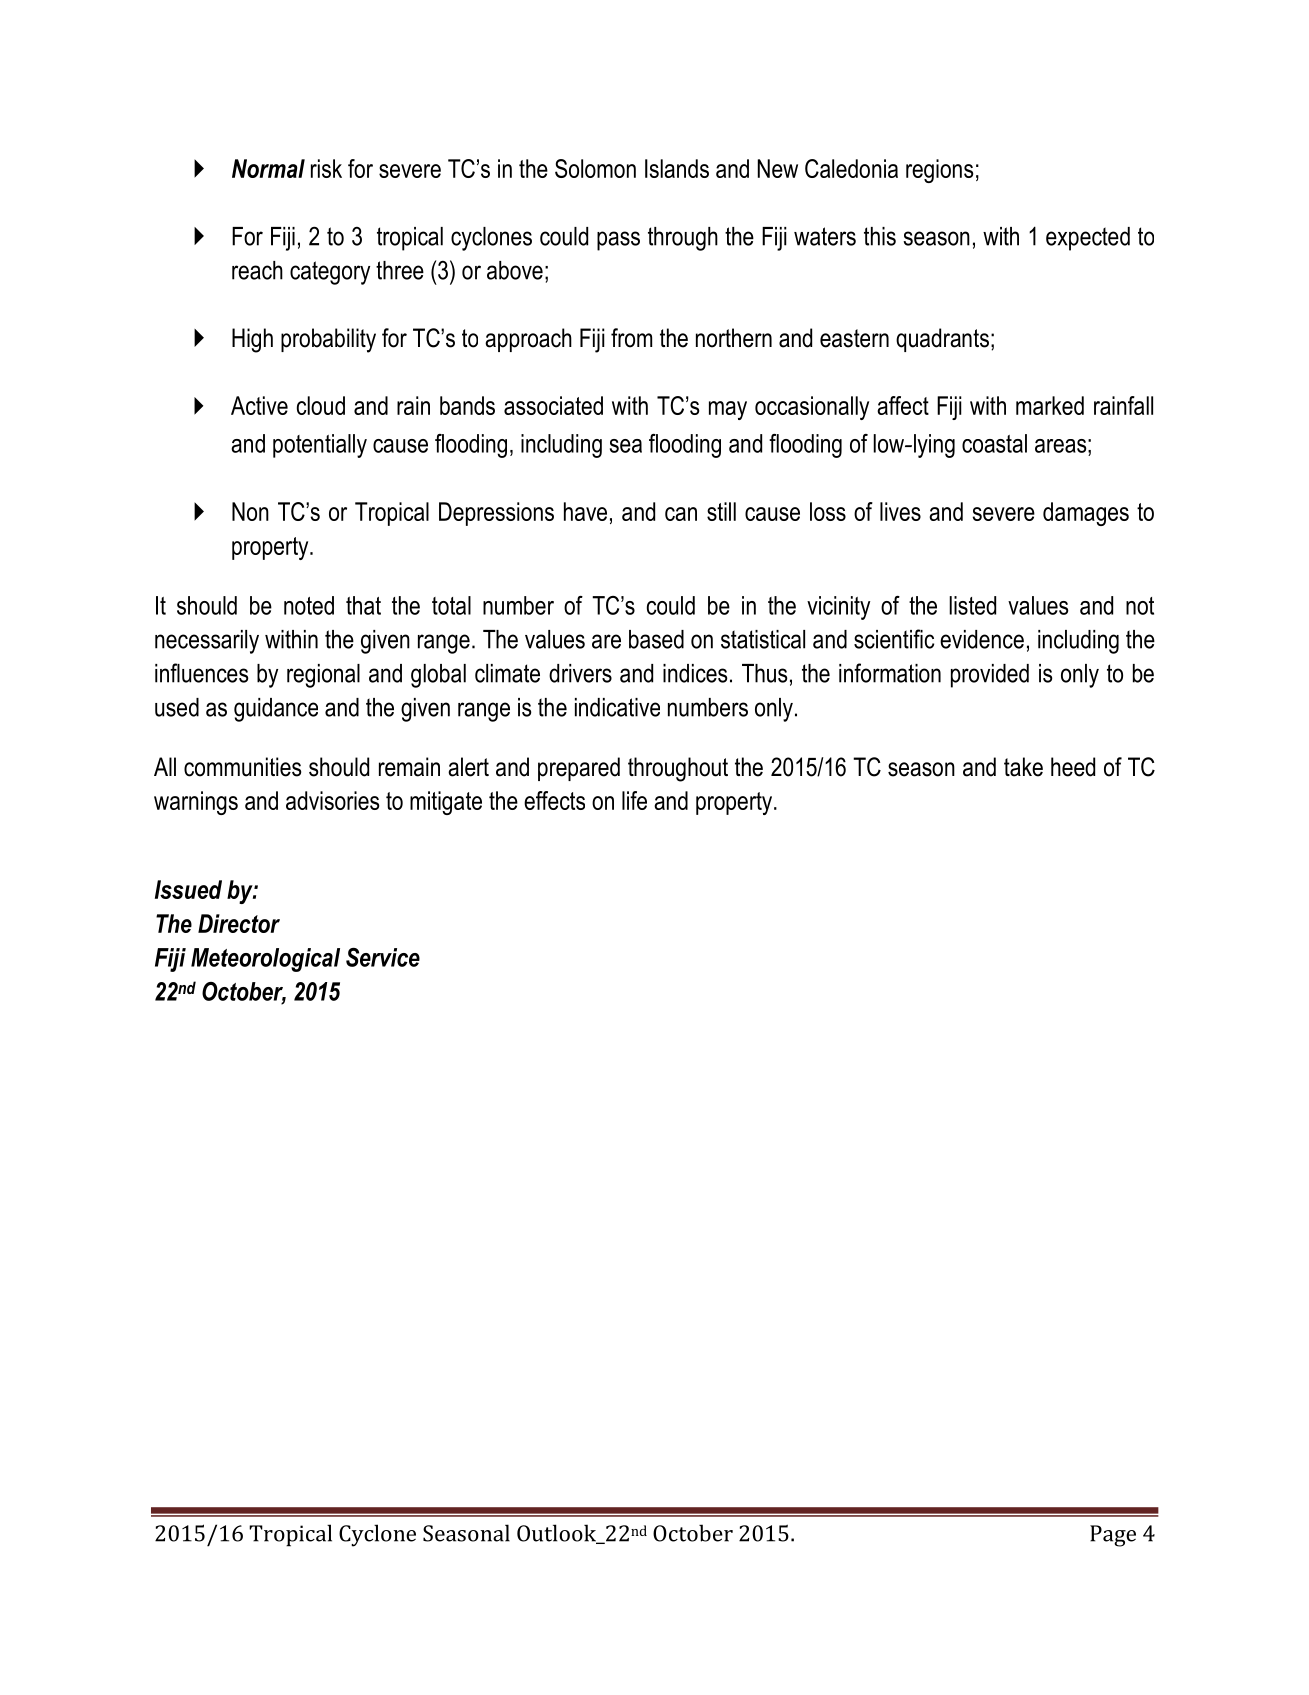 Image resolution: width=1309 pixels, height=1695 pixels. I want to click on Meteorological, so click(265, 960).
